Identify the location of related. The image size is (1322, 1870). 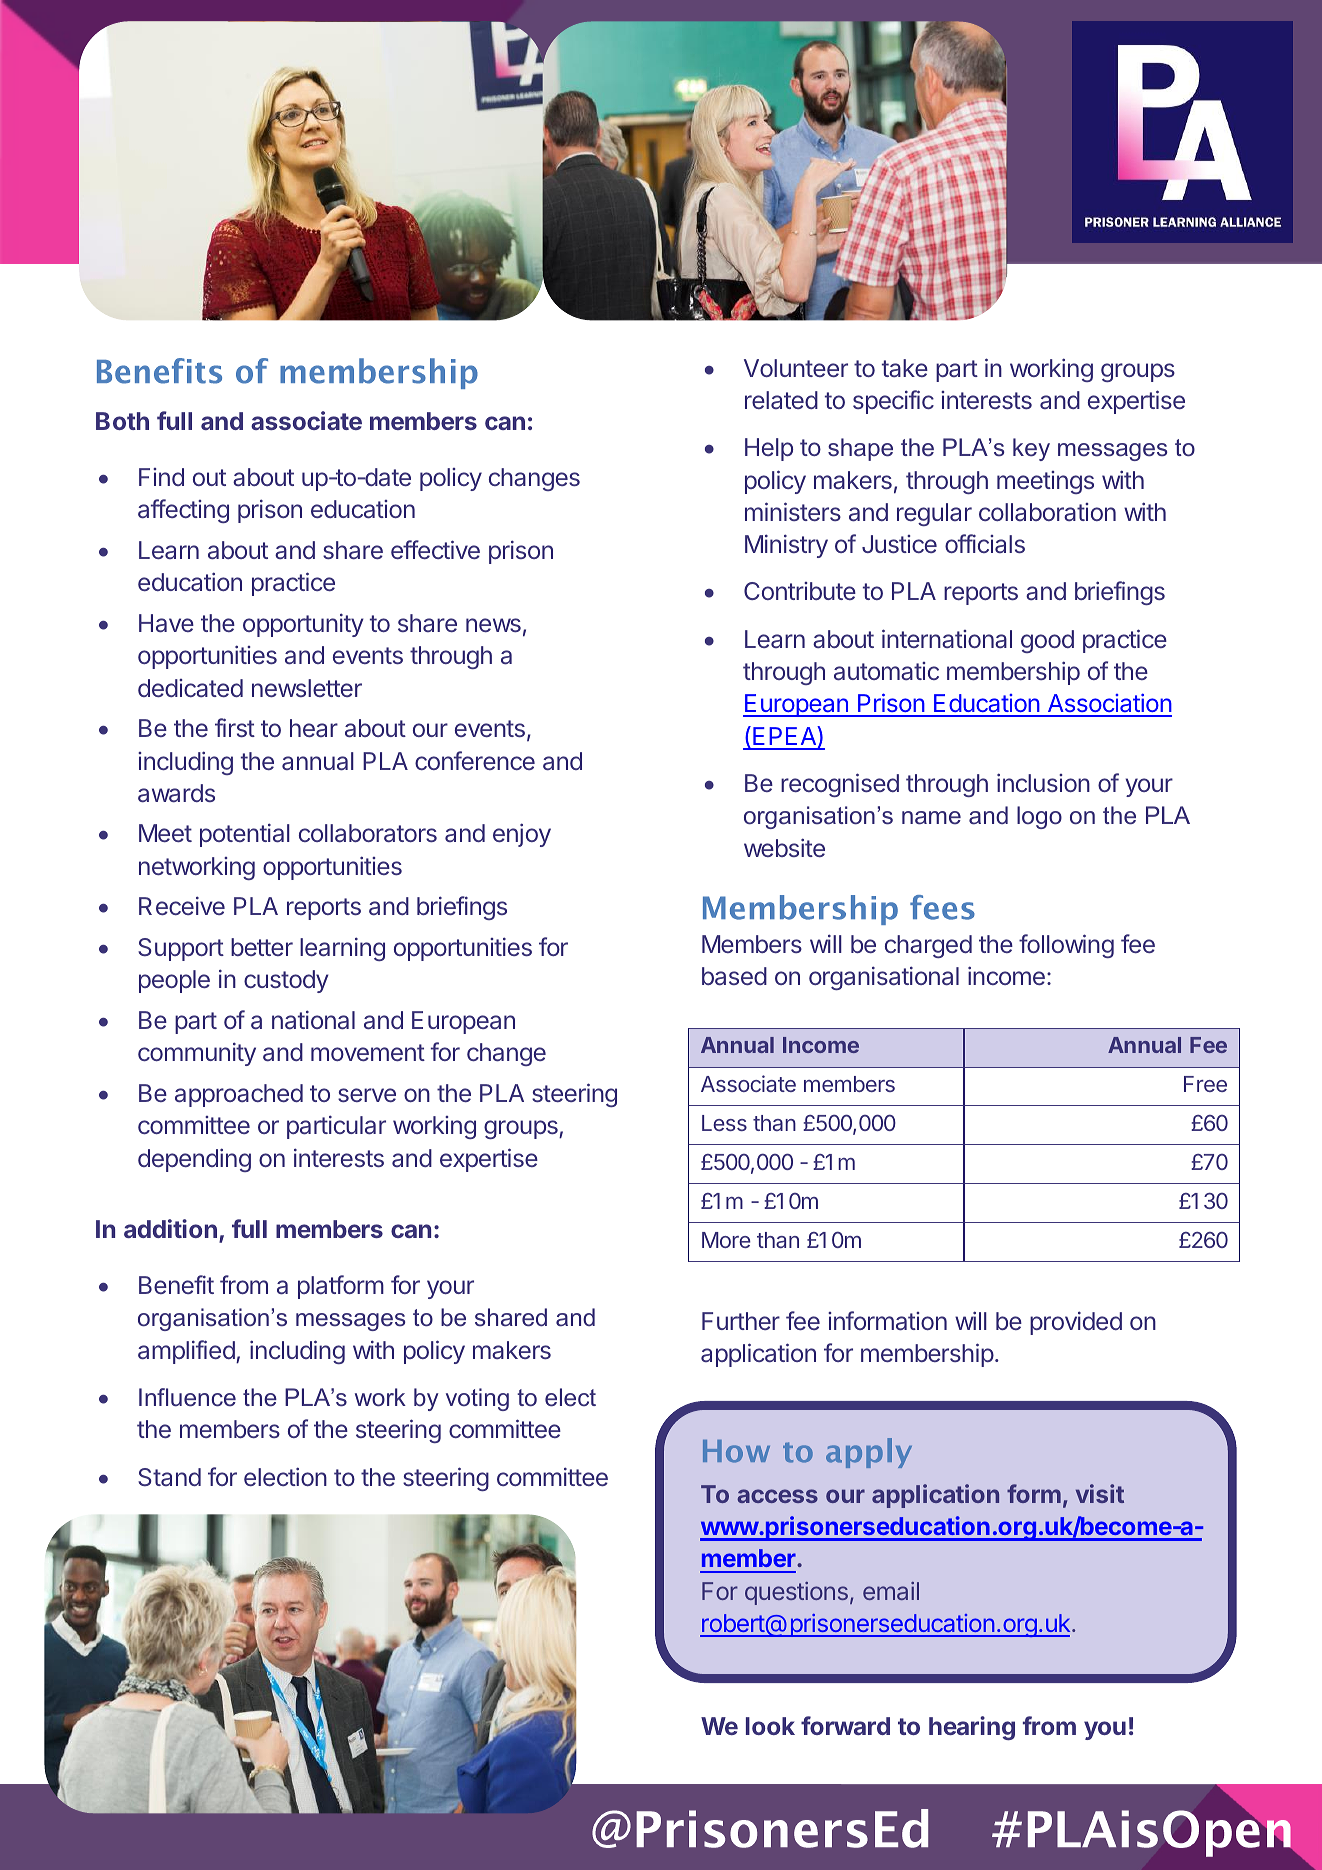
(781, 400).
